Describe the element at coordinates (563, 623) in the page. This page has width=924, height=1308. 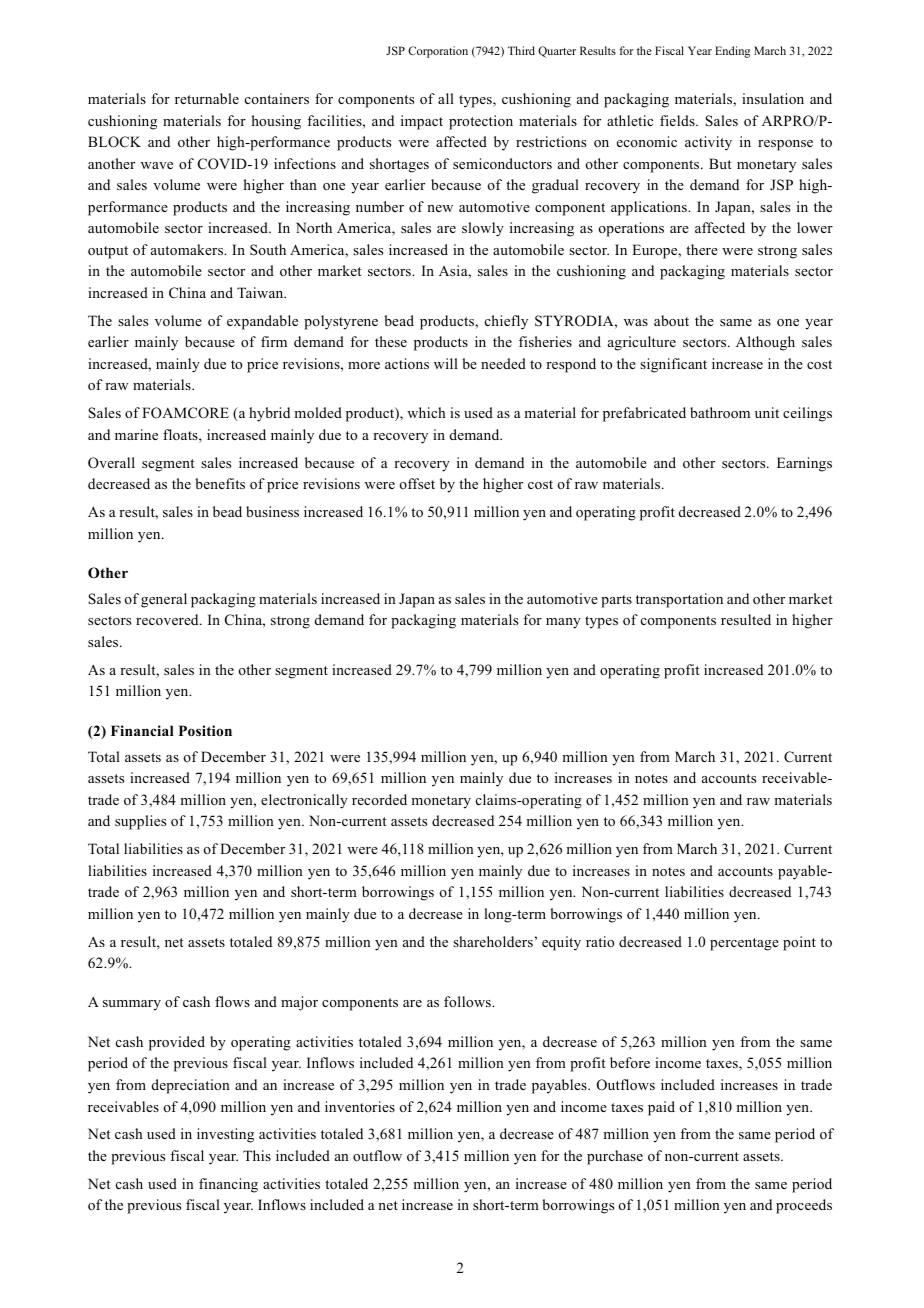
I see `many` at that location.
